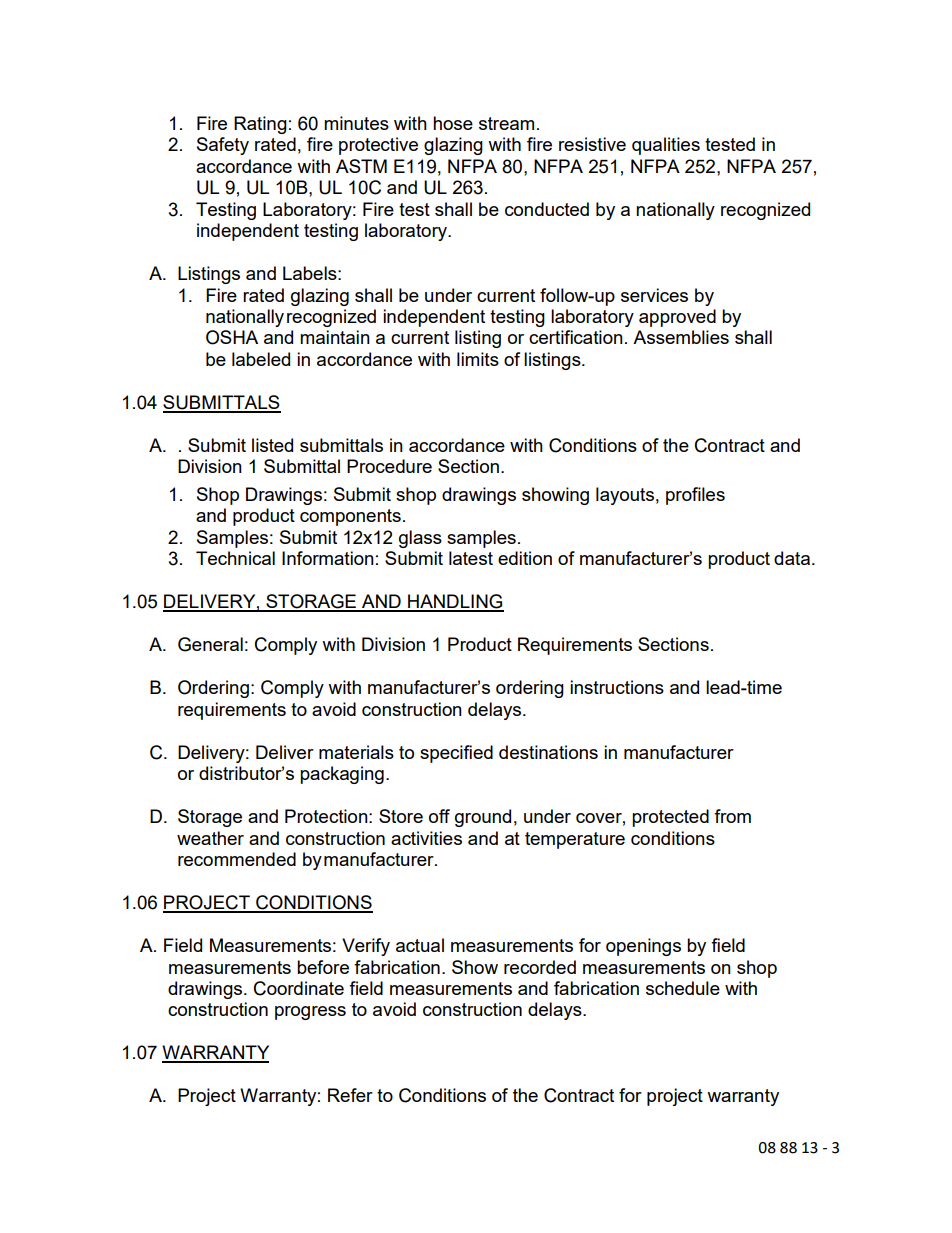 This image has height=1233, width=952. Describe the element at coordinates (483, 818) in the image. I see `ground` at that location.
